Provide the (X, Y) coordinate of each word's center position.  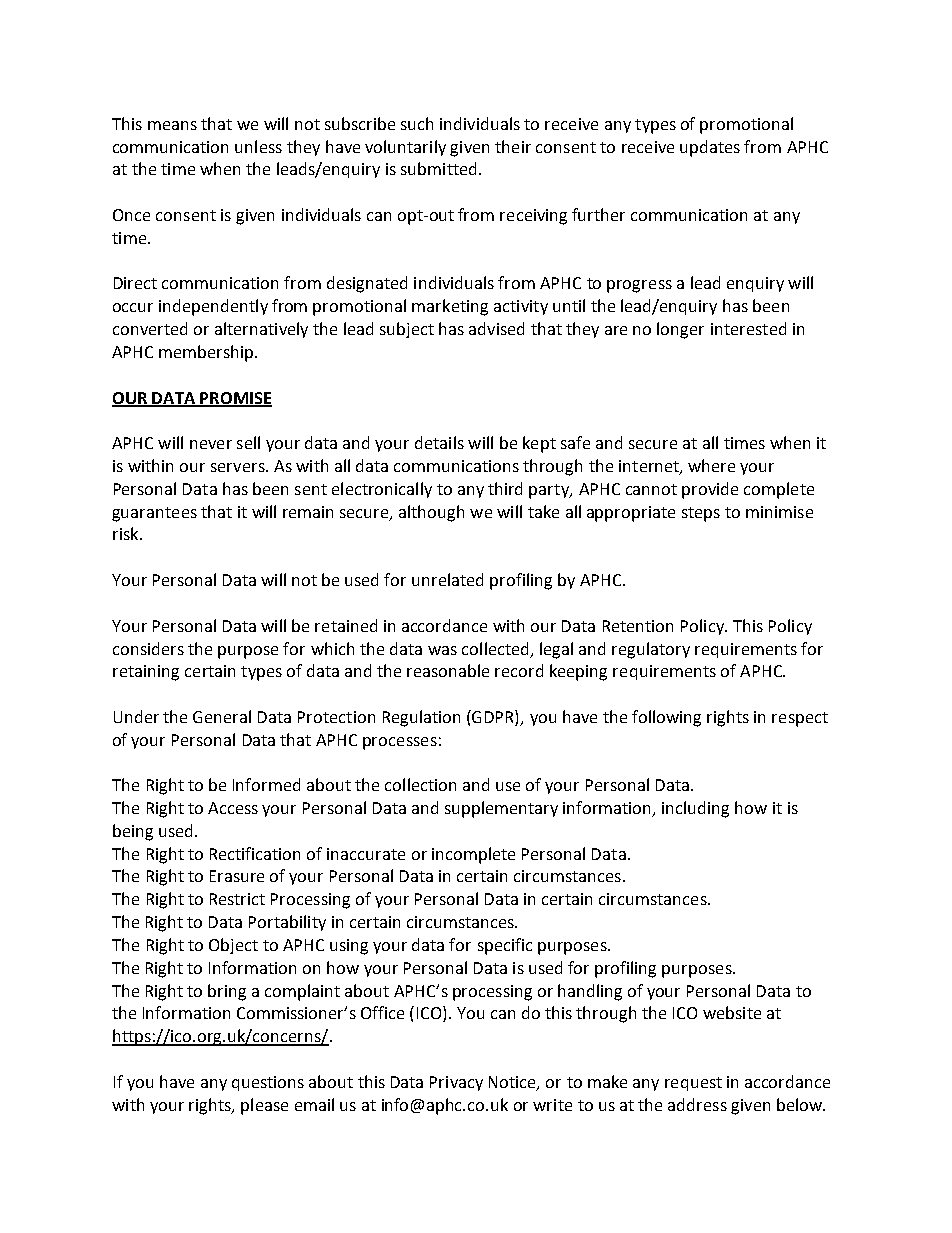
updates (710, 148)
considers (148, 648)
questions (268, 1083)
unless (258, 146)
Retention (638, 626)
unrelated (447, 579)
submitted (438, 168)
